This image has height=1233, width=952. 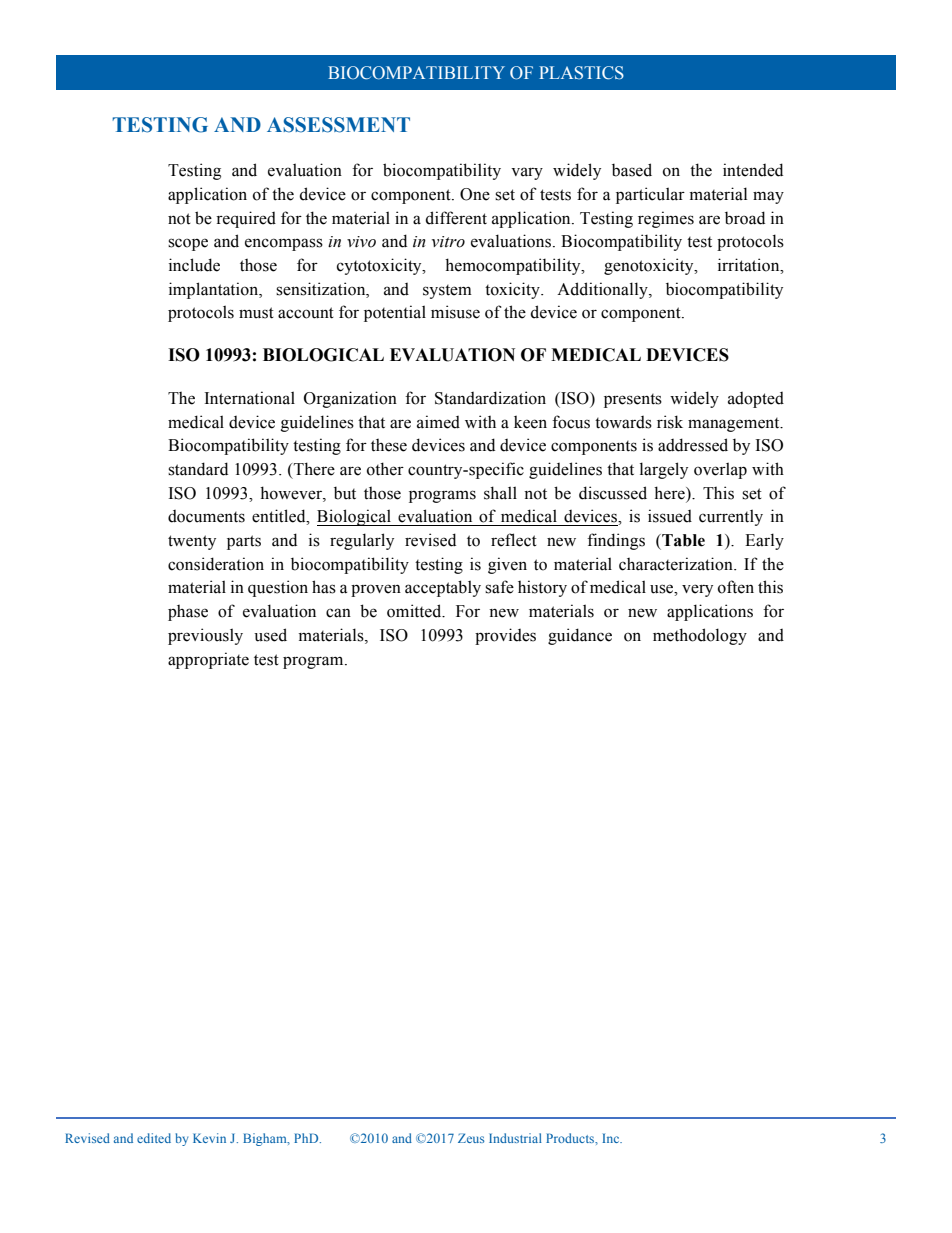 I want to click on very, so click(x=697, y=590).
